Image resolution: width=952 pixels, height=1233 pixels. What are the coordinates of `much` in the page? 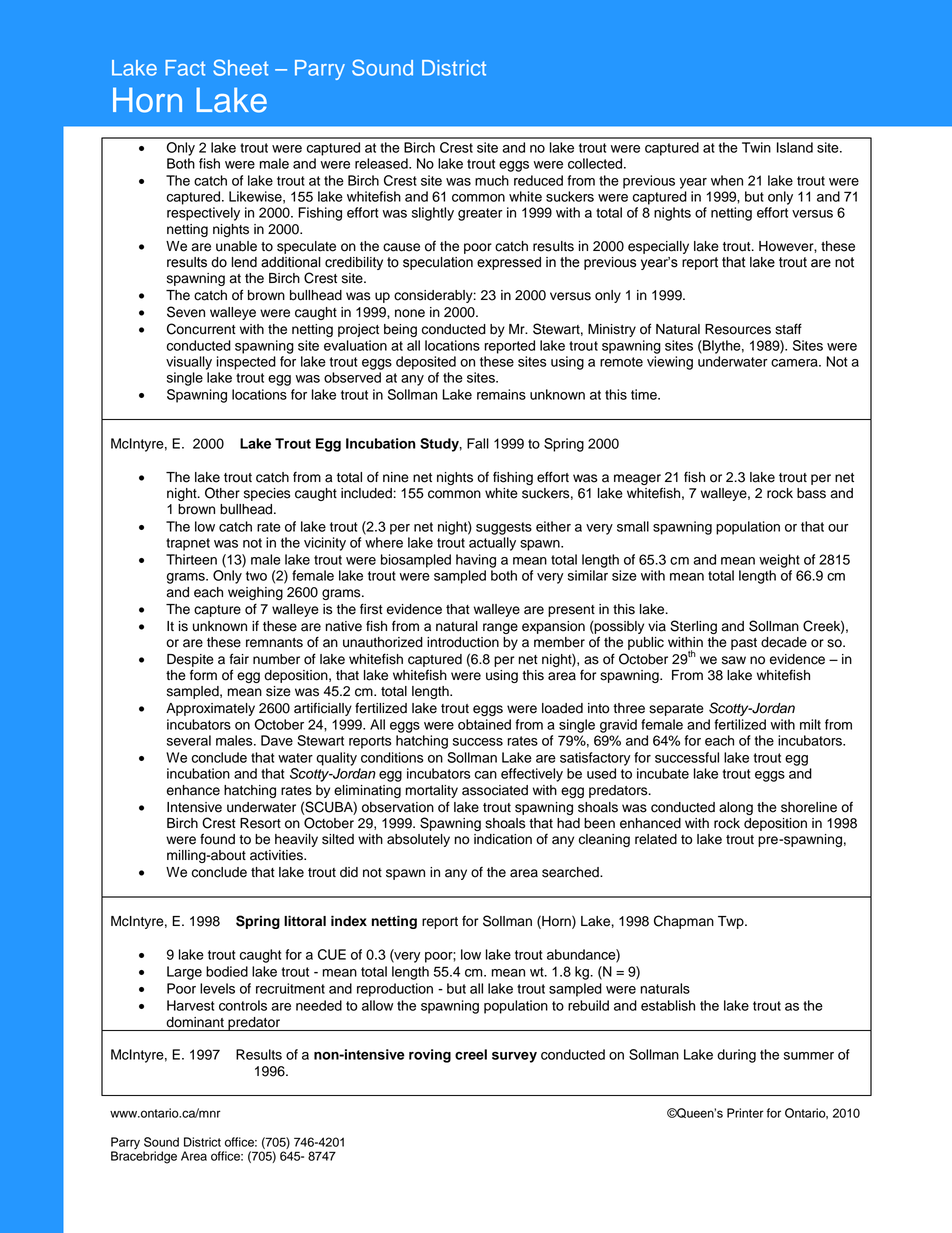 It's located at (492, 180).
